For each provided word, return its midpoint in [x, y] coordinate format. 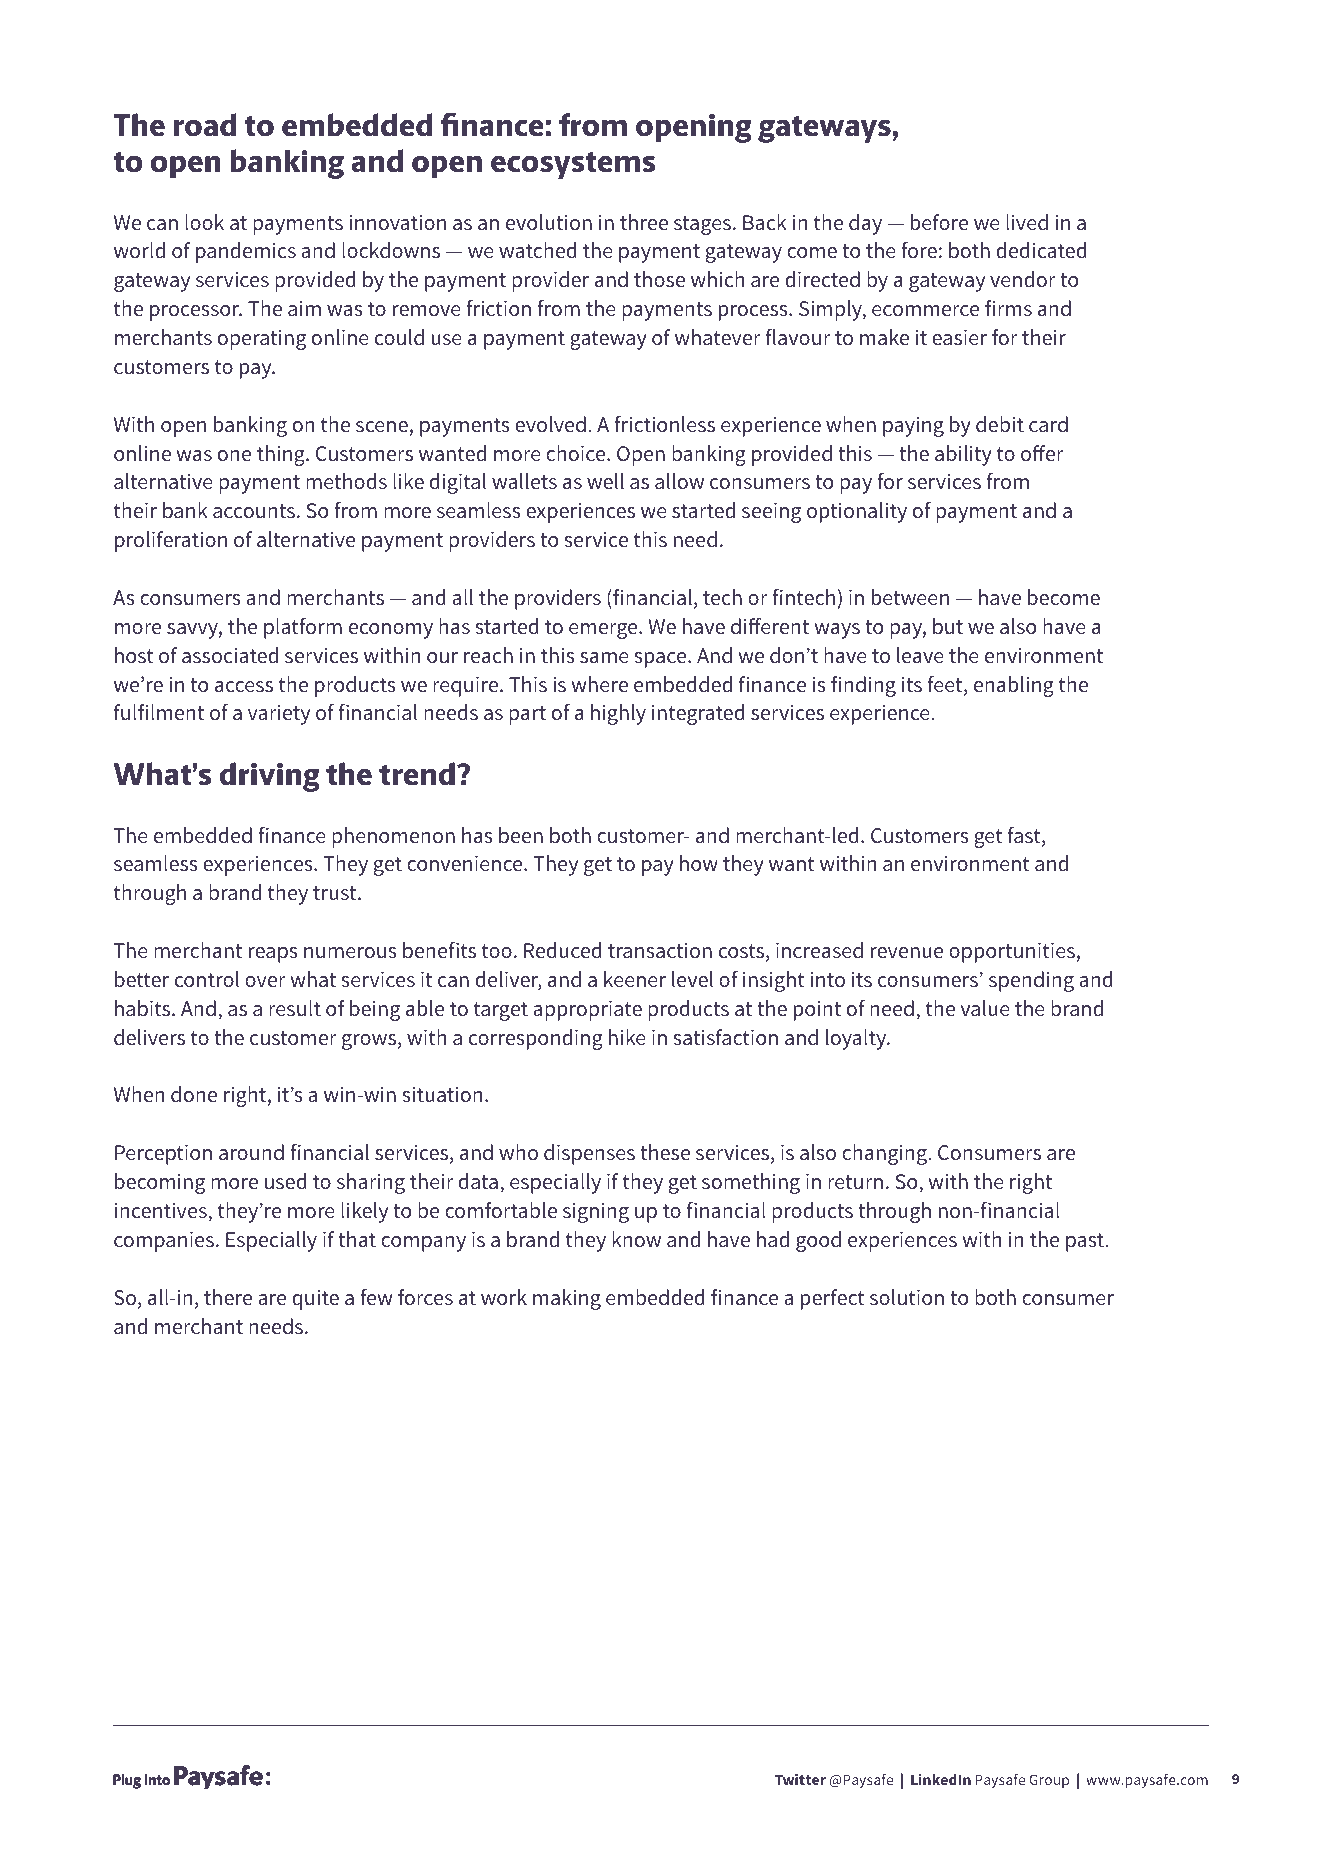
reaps [273, 955]
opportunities [1012, 952]
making [567, 1299]
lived [1027, 222]
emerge [604, 631]
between [910, 597]
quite [315, 1299]
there [228, 1297]
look [204, 222]
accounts [254, 511]
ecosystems [573, 165]
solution [907, 1297]
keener [635, 979]
